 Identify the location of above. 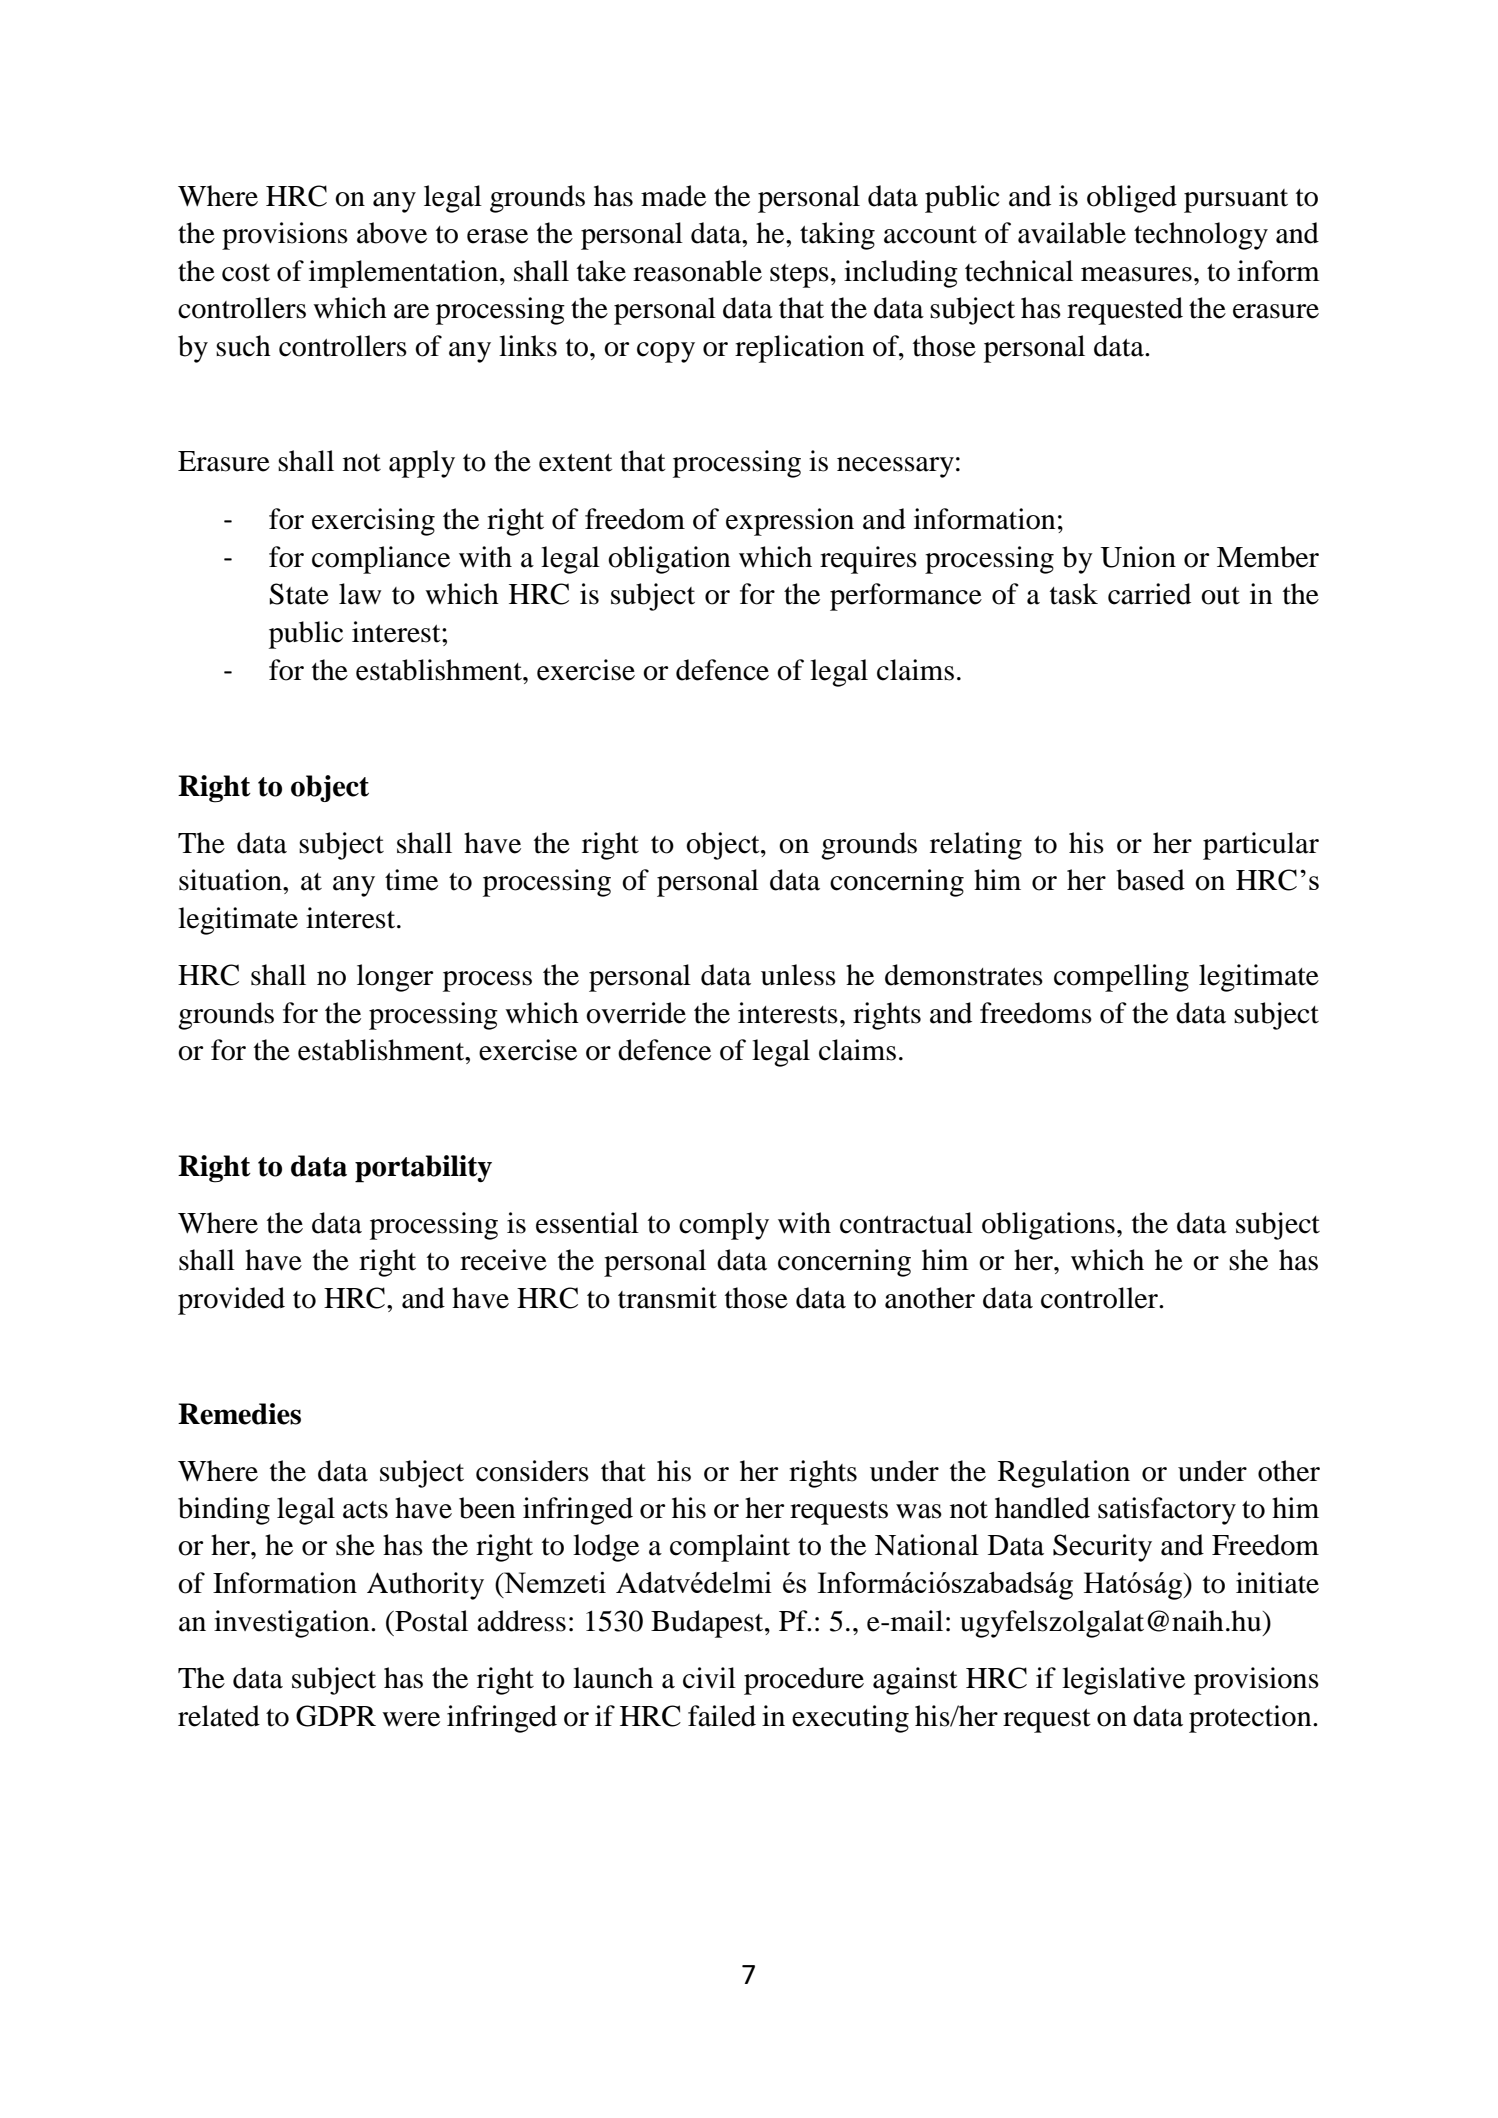
(392, 233).
